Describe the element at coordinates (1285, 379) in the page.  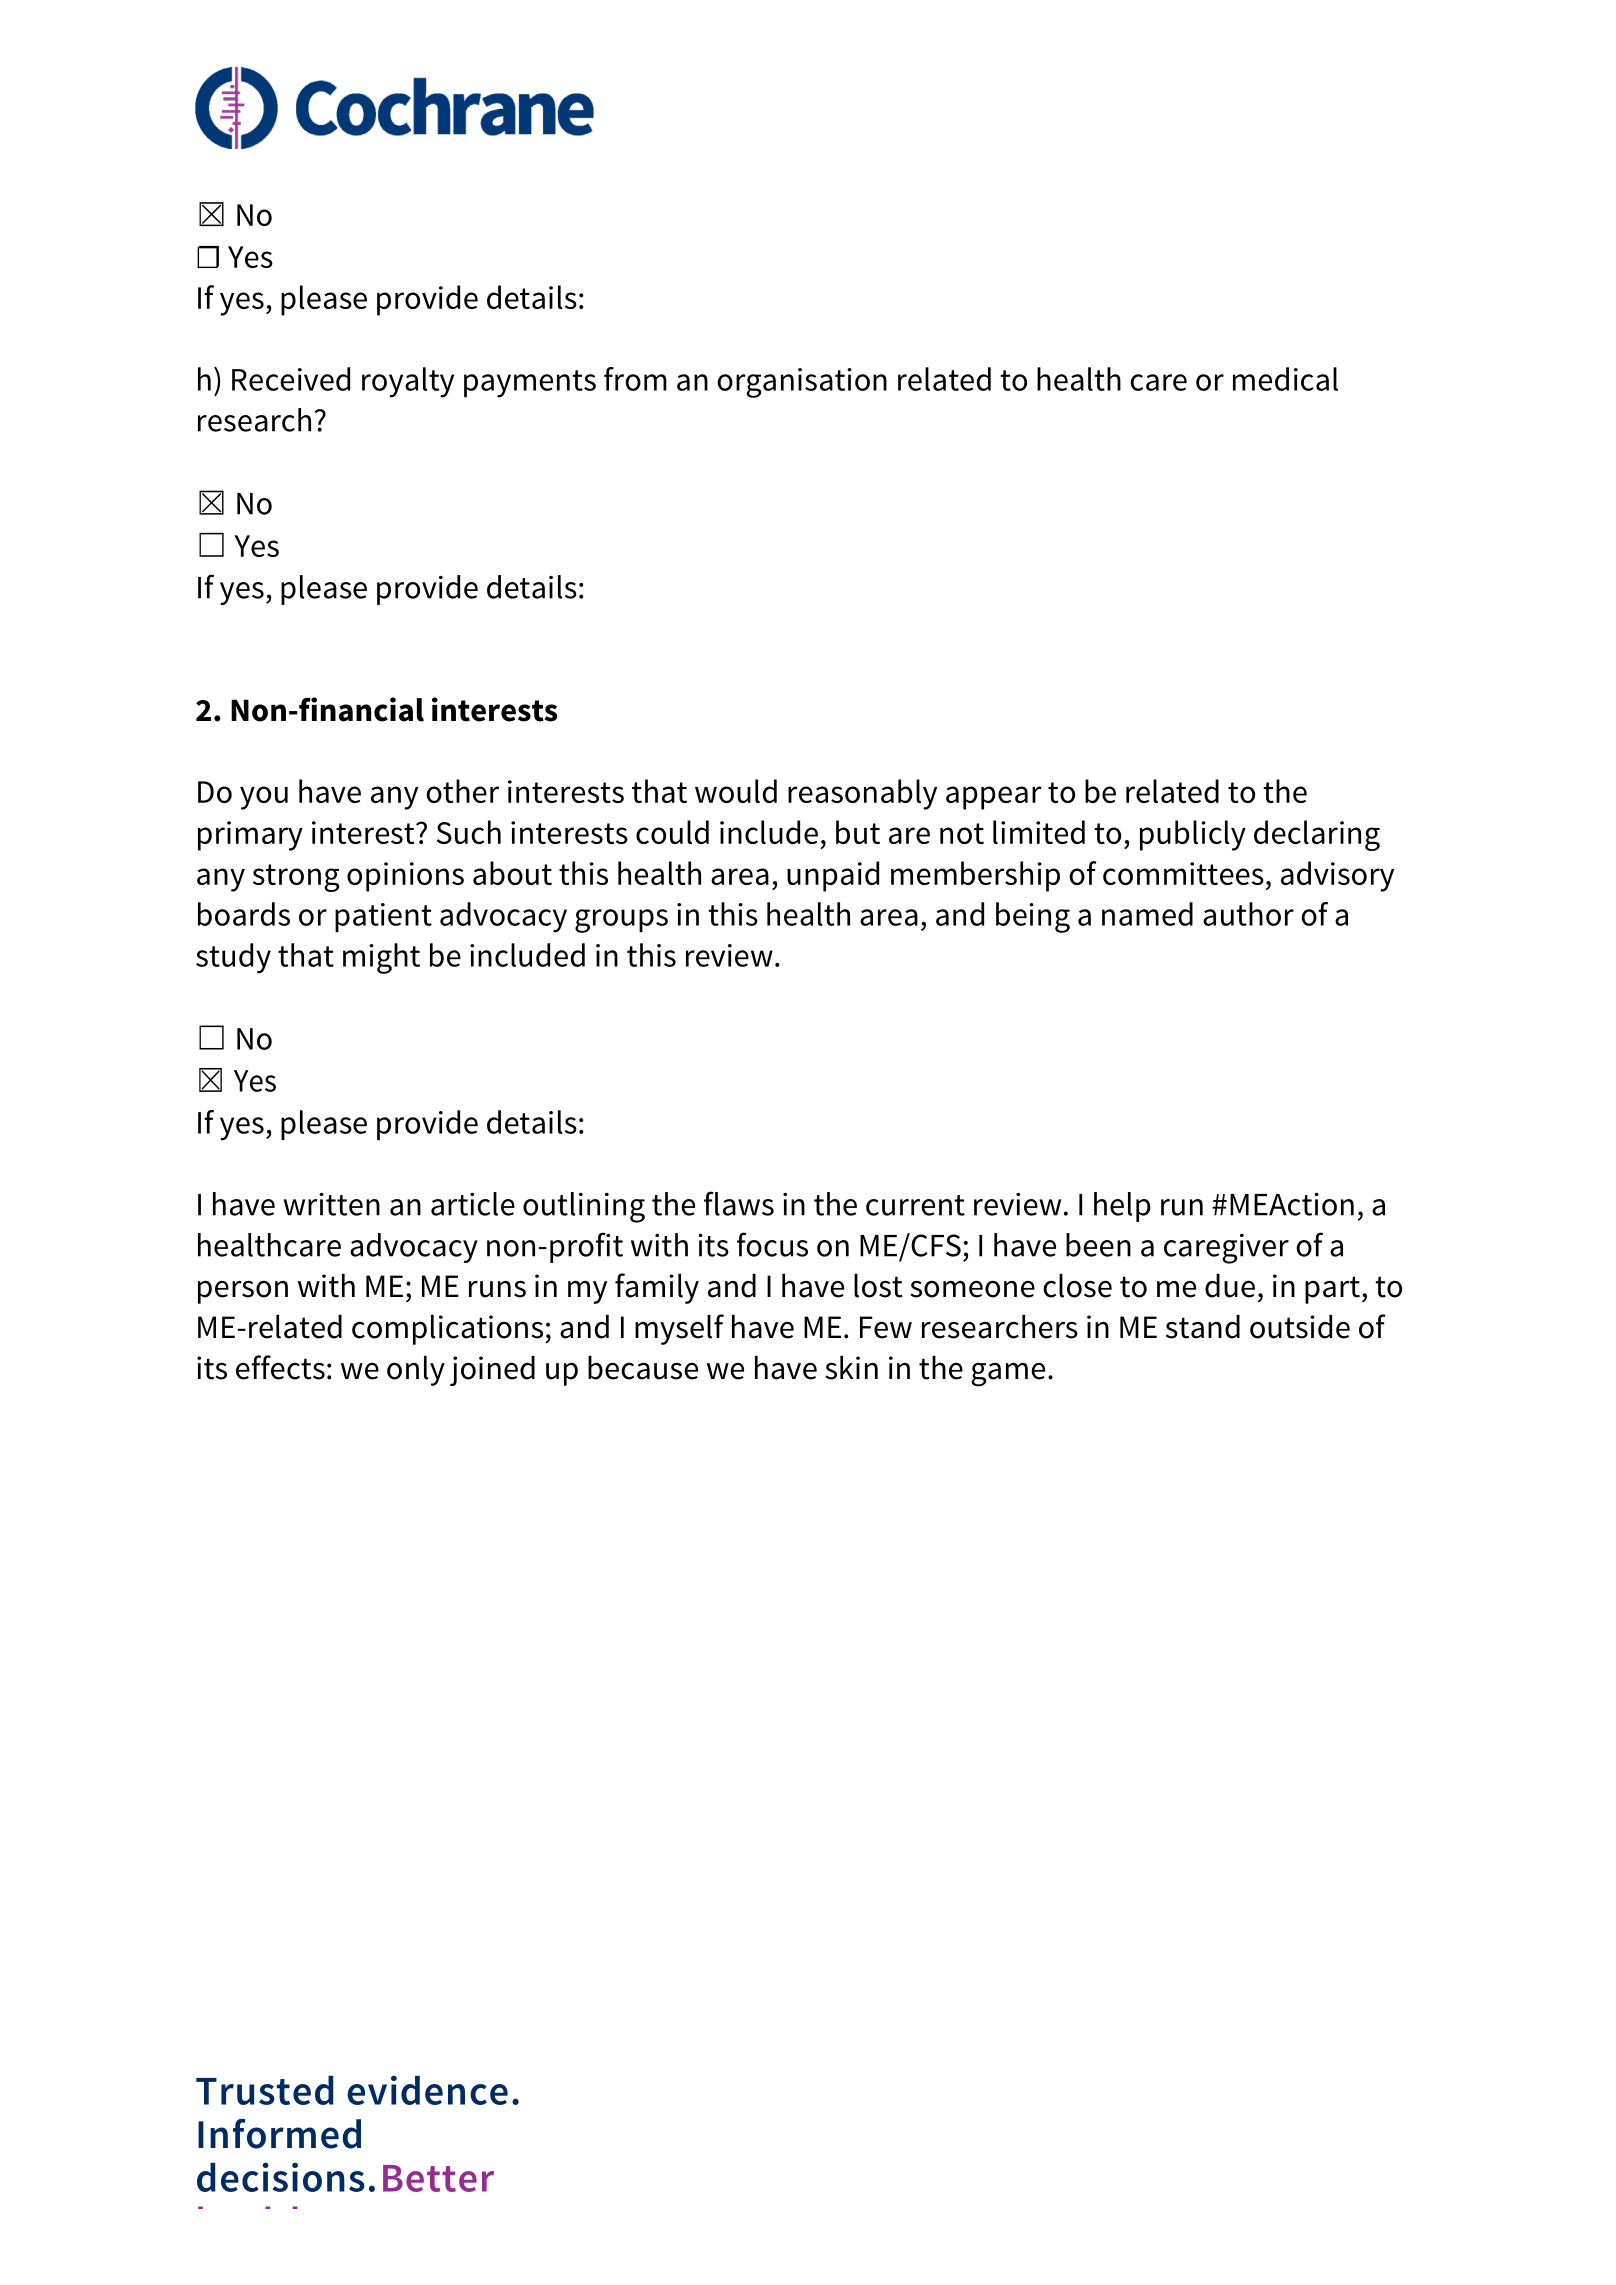
I see `medical` at that location.
